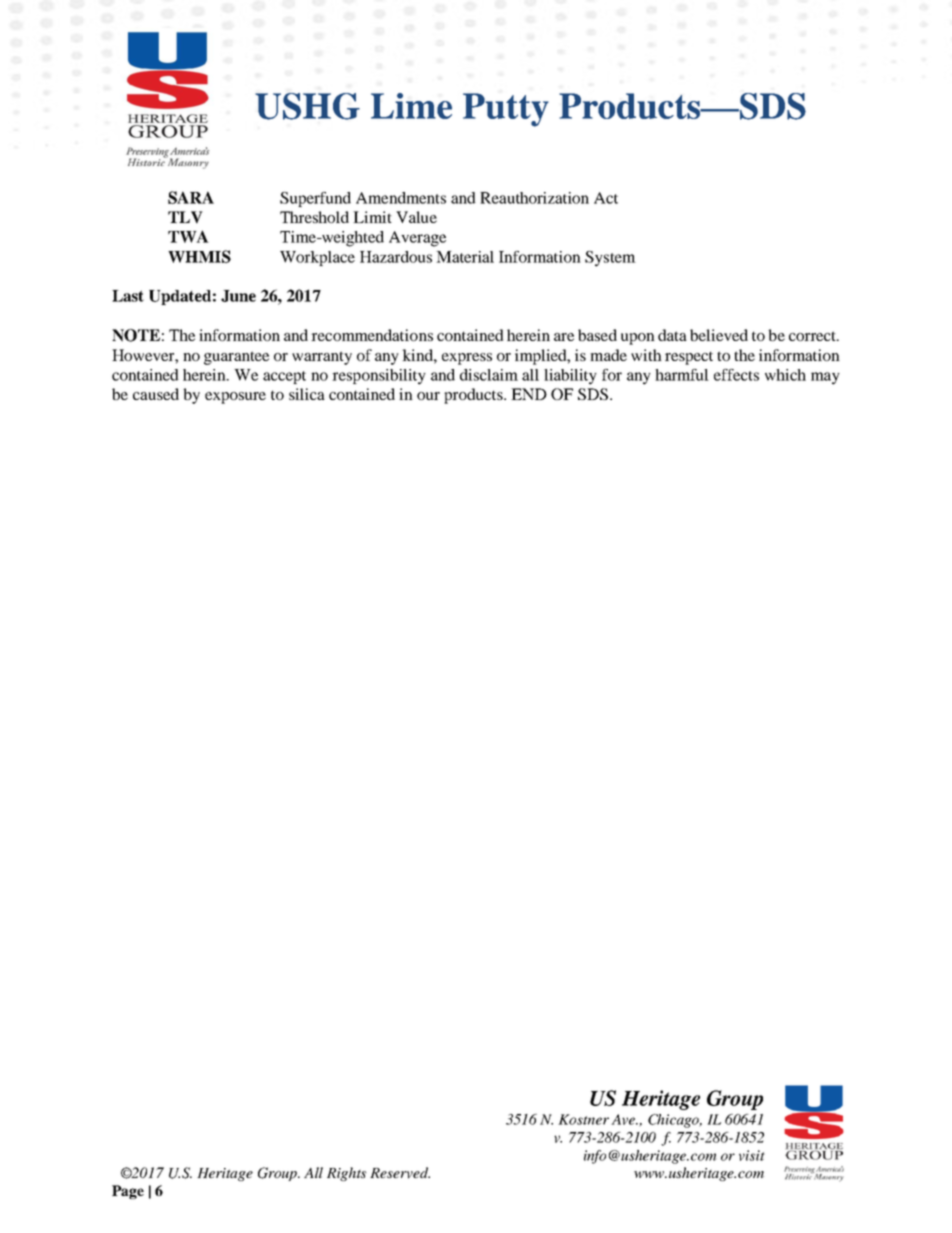 The height and width of the image is (1233, 952). Describe the element at coordinates (128, 1192) in the image. I see `Page` at that location.
